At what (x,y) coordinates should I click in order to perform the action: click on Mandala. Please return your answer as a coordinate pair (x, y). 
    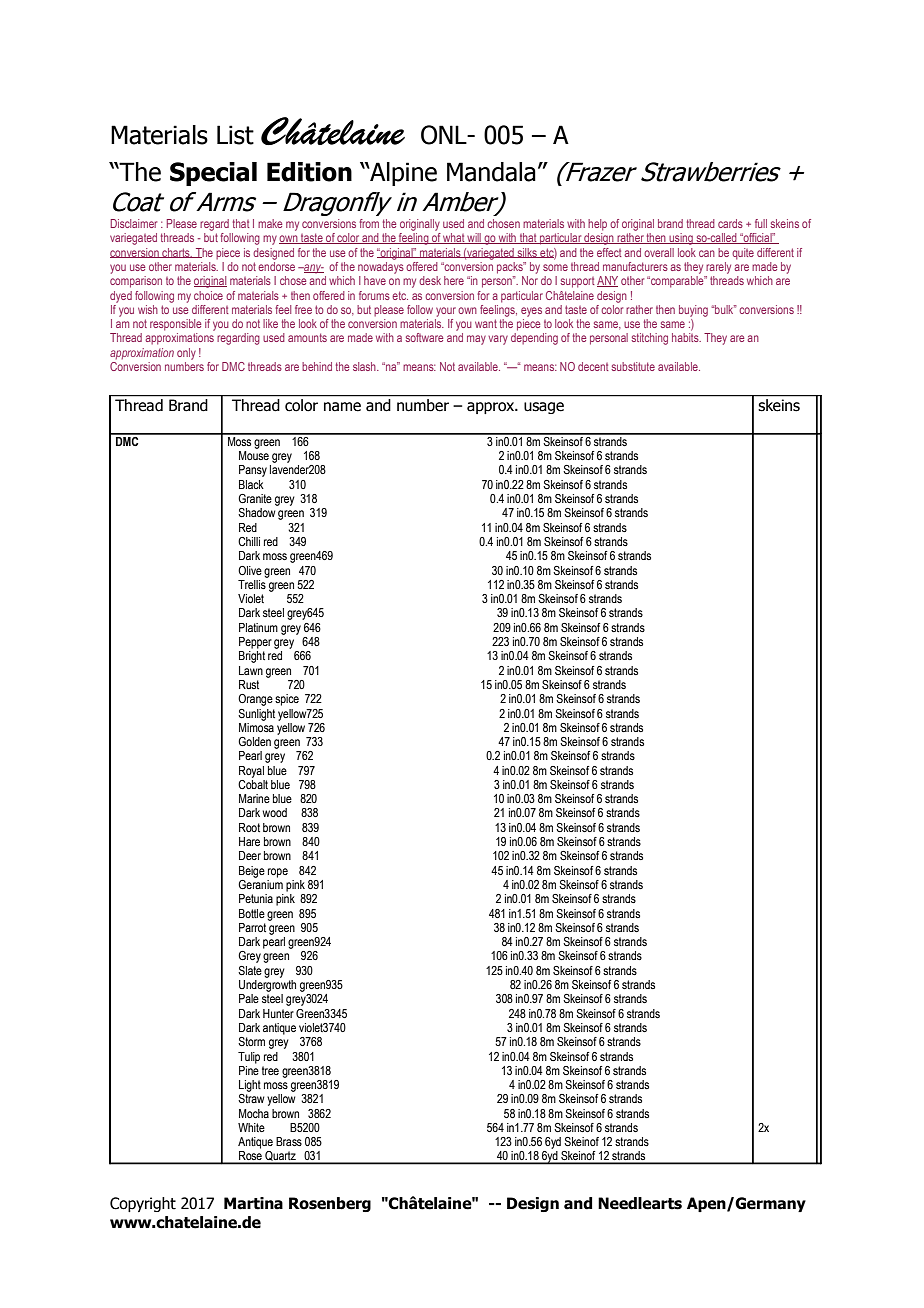
    Looking at the image, I should click on (491, 172).
